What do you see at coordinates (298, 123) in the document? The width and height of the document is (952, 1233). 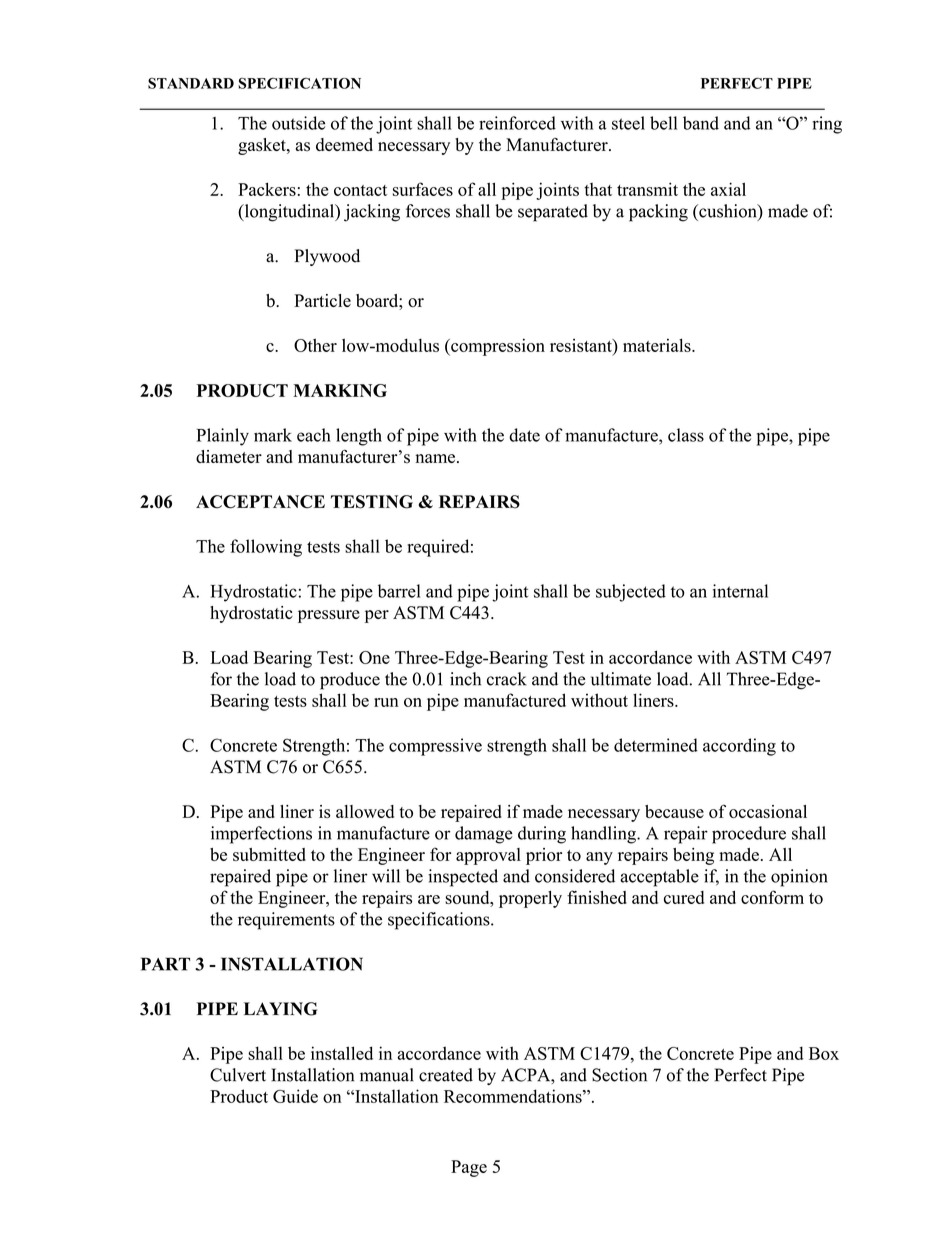 I see `outside` at bounding box center [298, 123].
